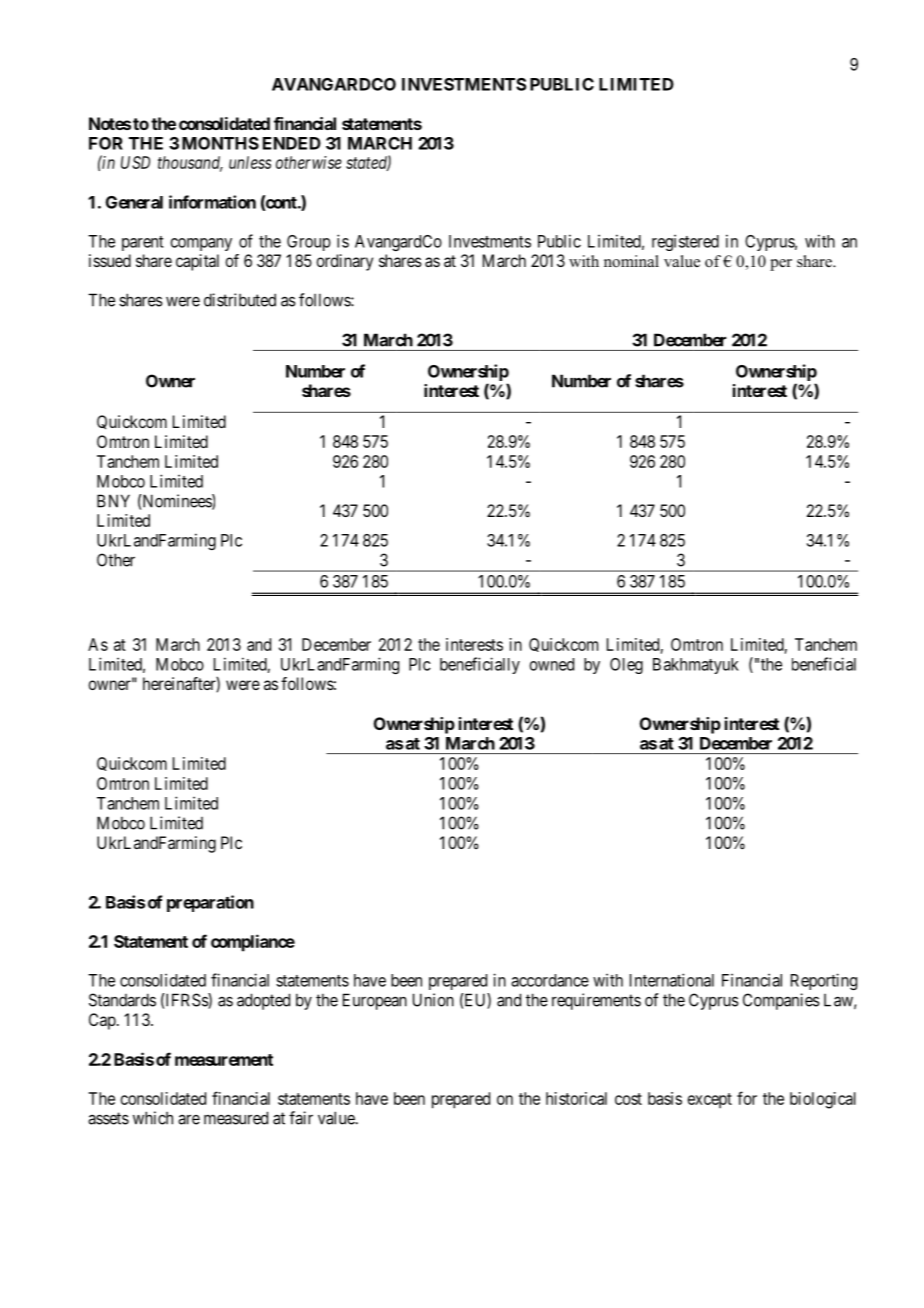 This screenshot has height=1308, width=924. I want to click on Oleg, so click(626, 666).
